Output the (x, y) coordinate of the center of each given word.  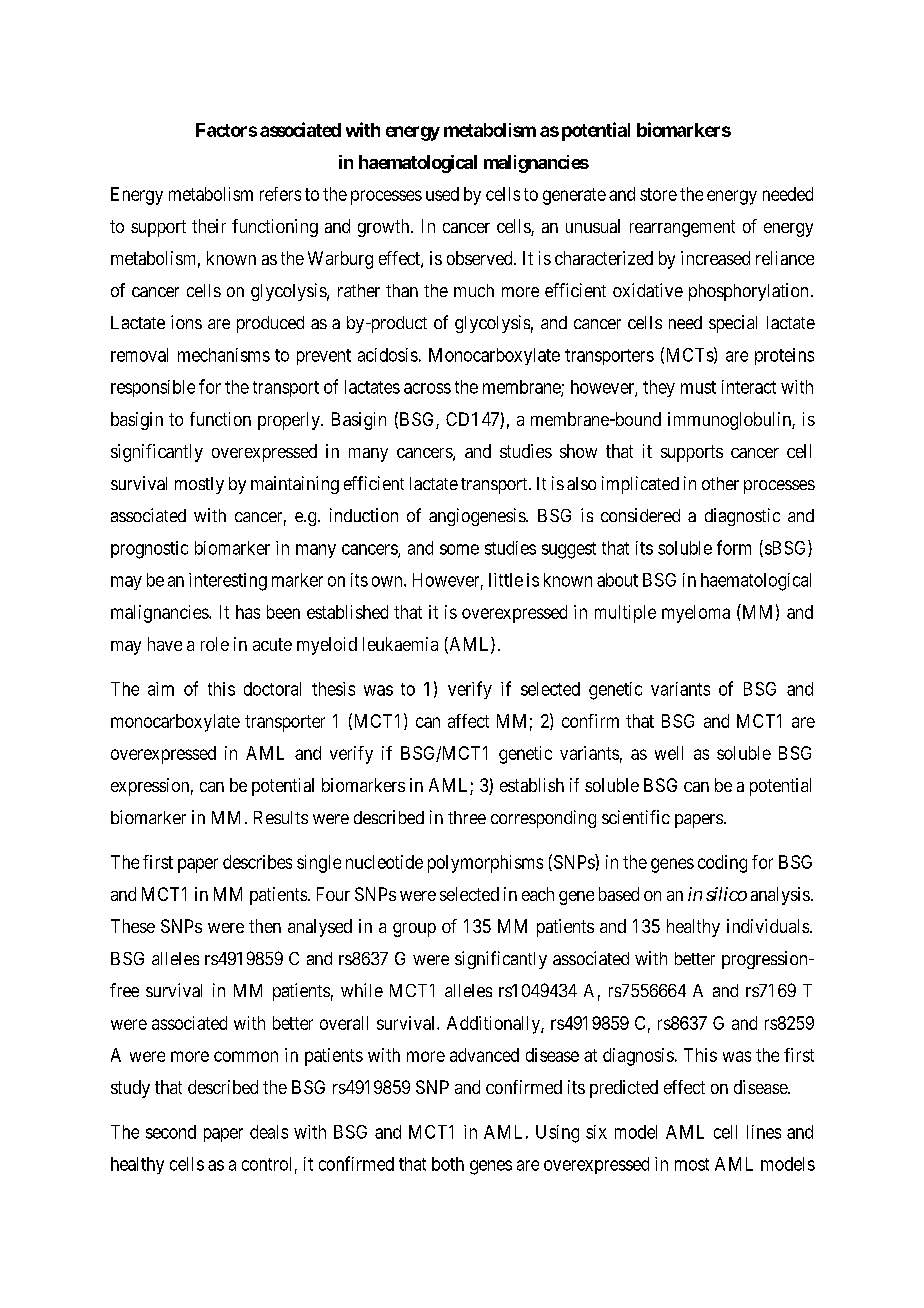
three (467, 817)
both (448, 1164)
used (442, 194)
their (209, 226)
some (459, 549)
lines (764, 1132)
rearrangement (682, 228)
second (171, 1132)
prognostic (149, 550)
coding (722, 864)
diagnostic (742, 517)
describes (257, 862)
